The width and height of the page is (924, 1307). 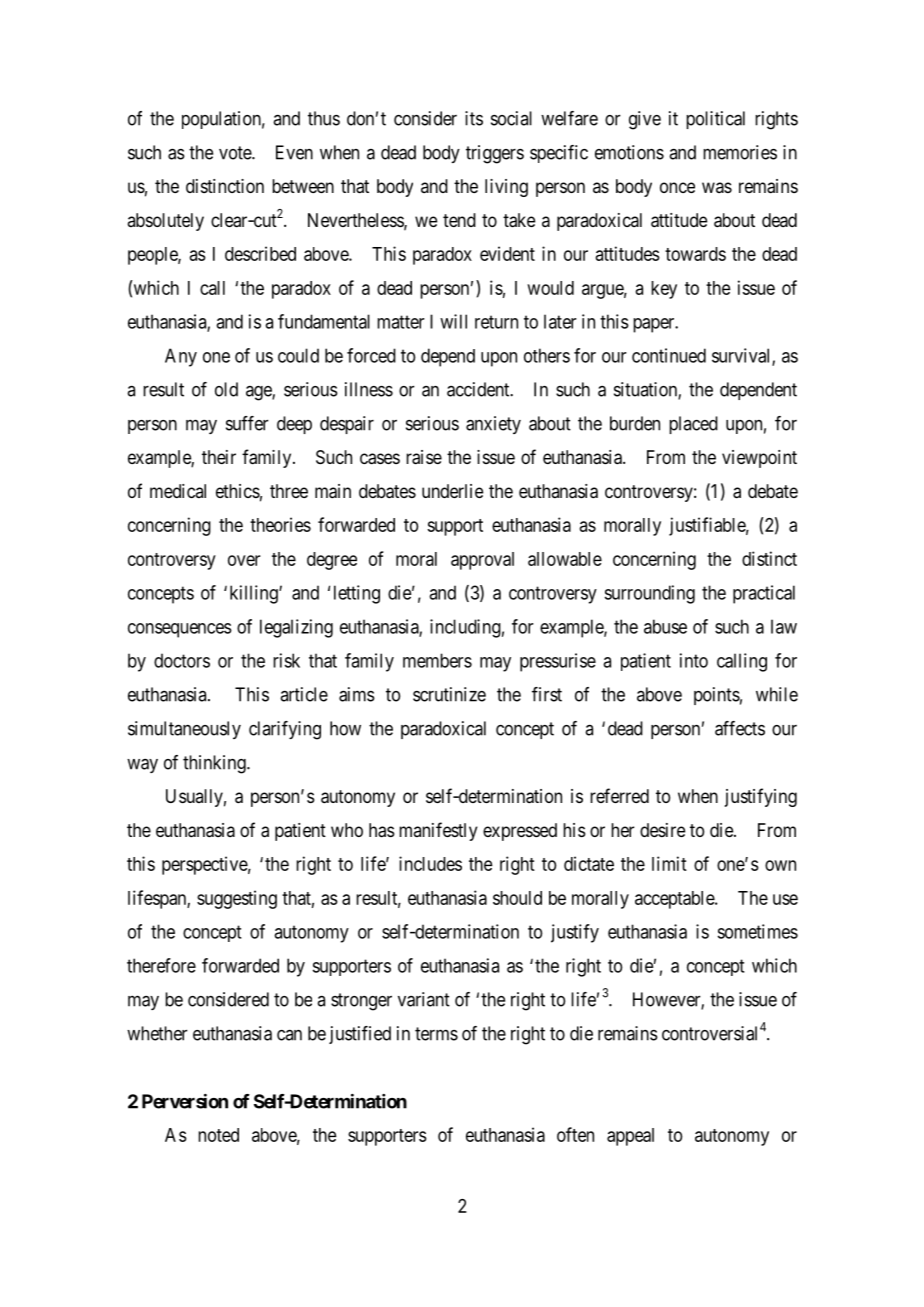 I want to click on vote, so click(x=236, y=153).
